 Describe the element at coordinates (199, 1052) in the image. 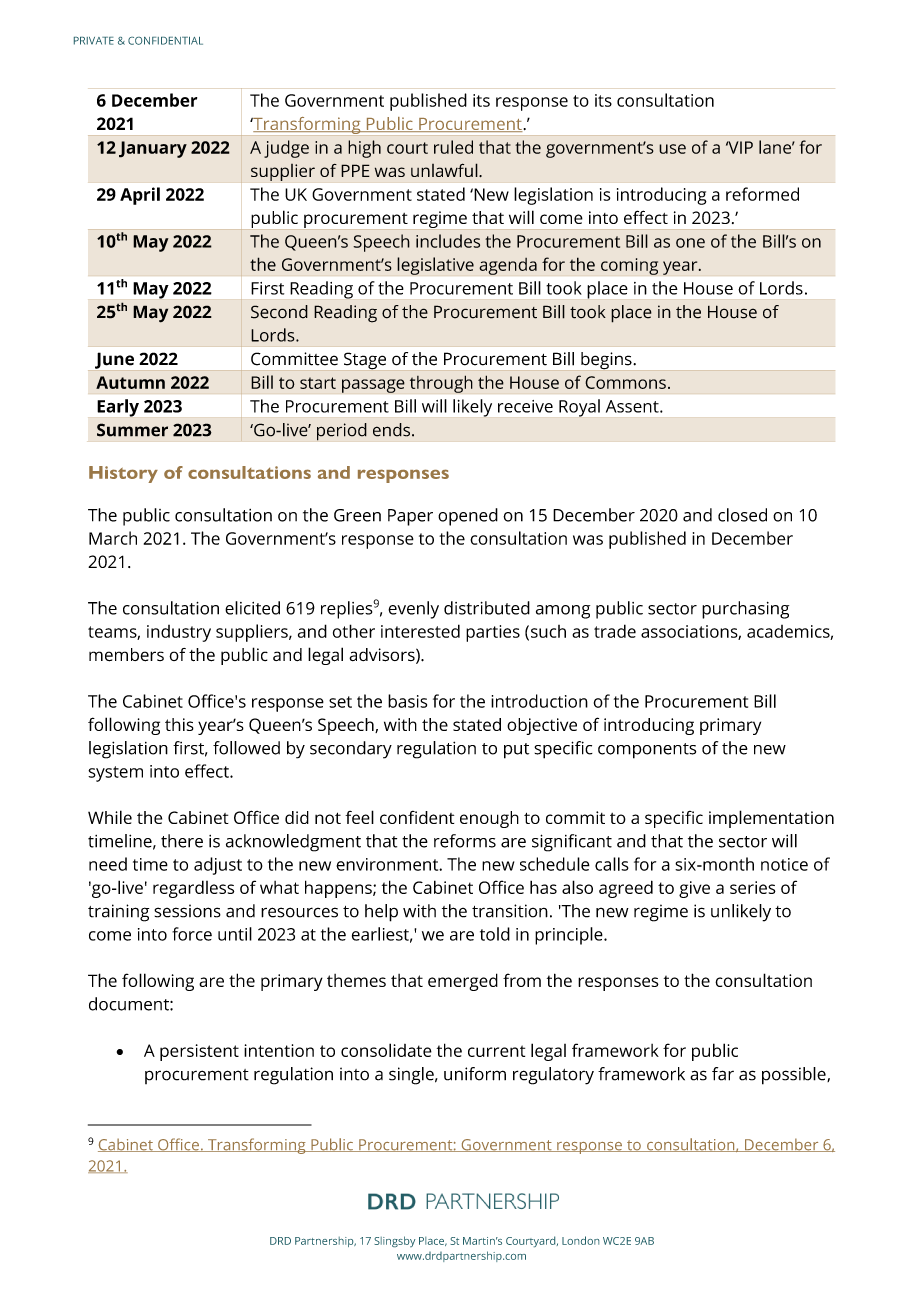

I see `persistent` at that location.
